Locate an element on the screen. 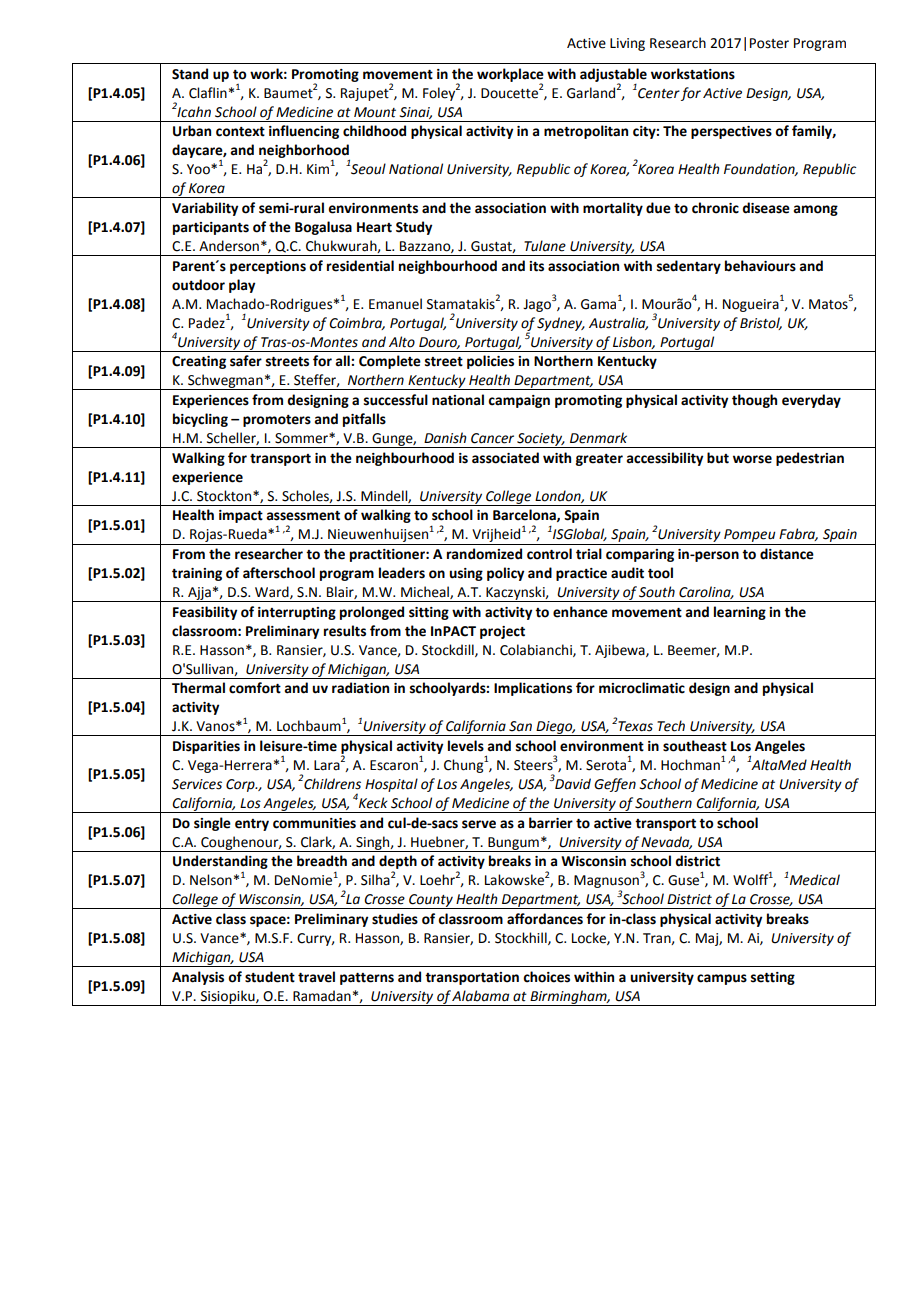 This screenshot has height=1308, width=924. student is located at coordinates (270, 977).
